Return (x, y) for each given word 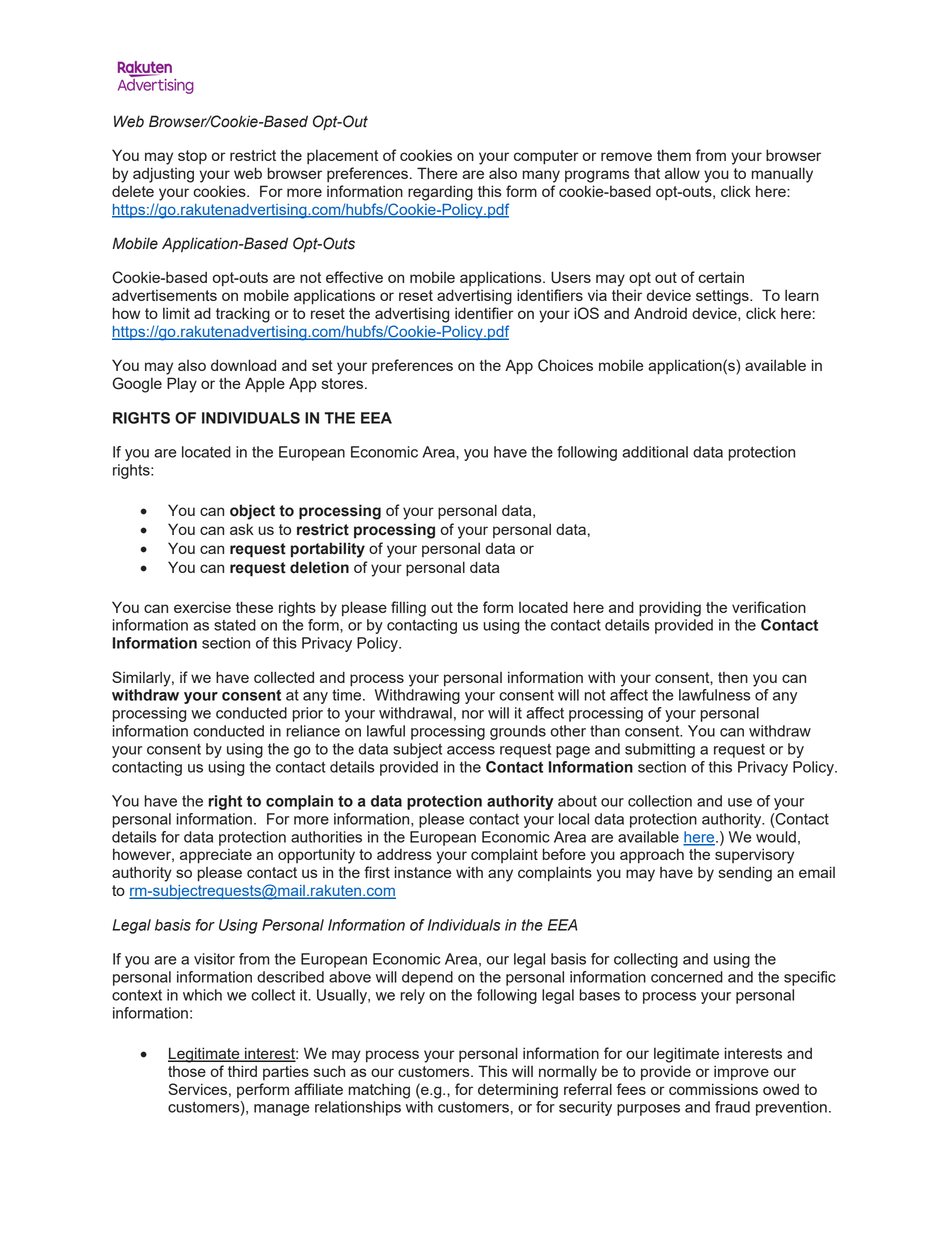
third (242, 1071)
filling (408, 609)
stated (235, 625)
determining (518, 1091)
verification (769, 607)
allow (682, 173)
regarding (440, 193)
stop (192, 157)
